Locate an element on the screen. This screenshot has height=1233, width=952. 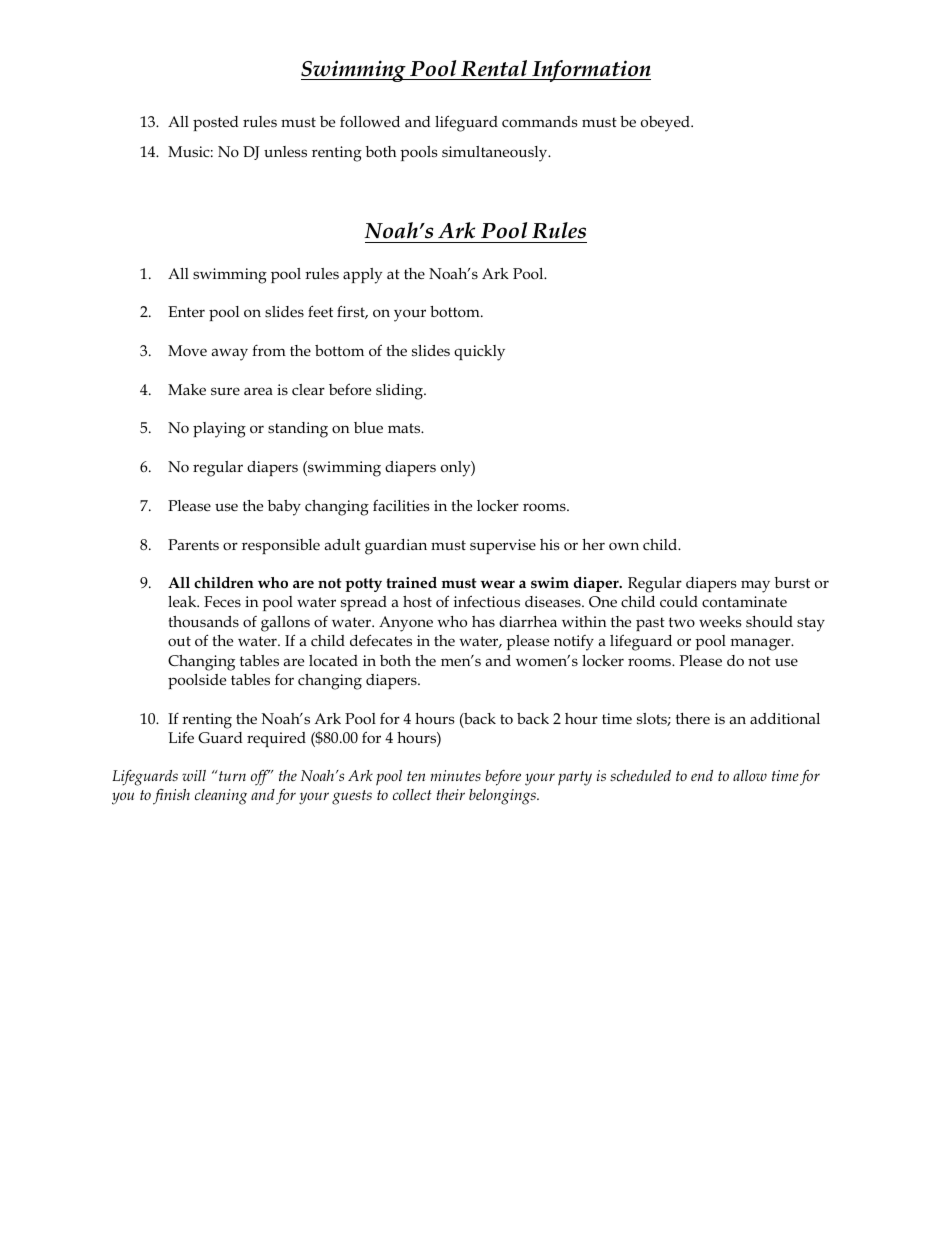
minutes is located at coordinates (456, 775).
